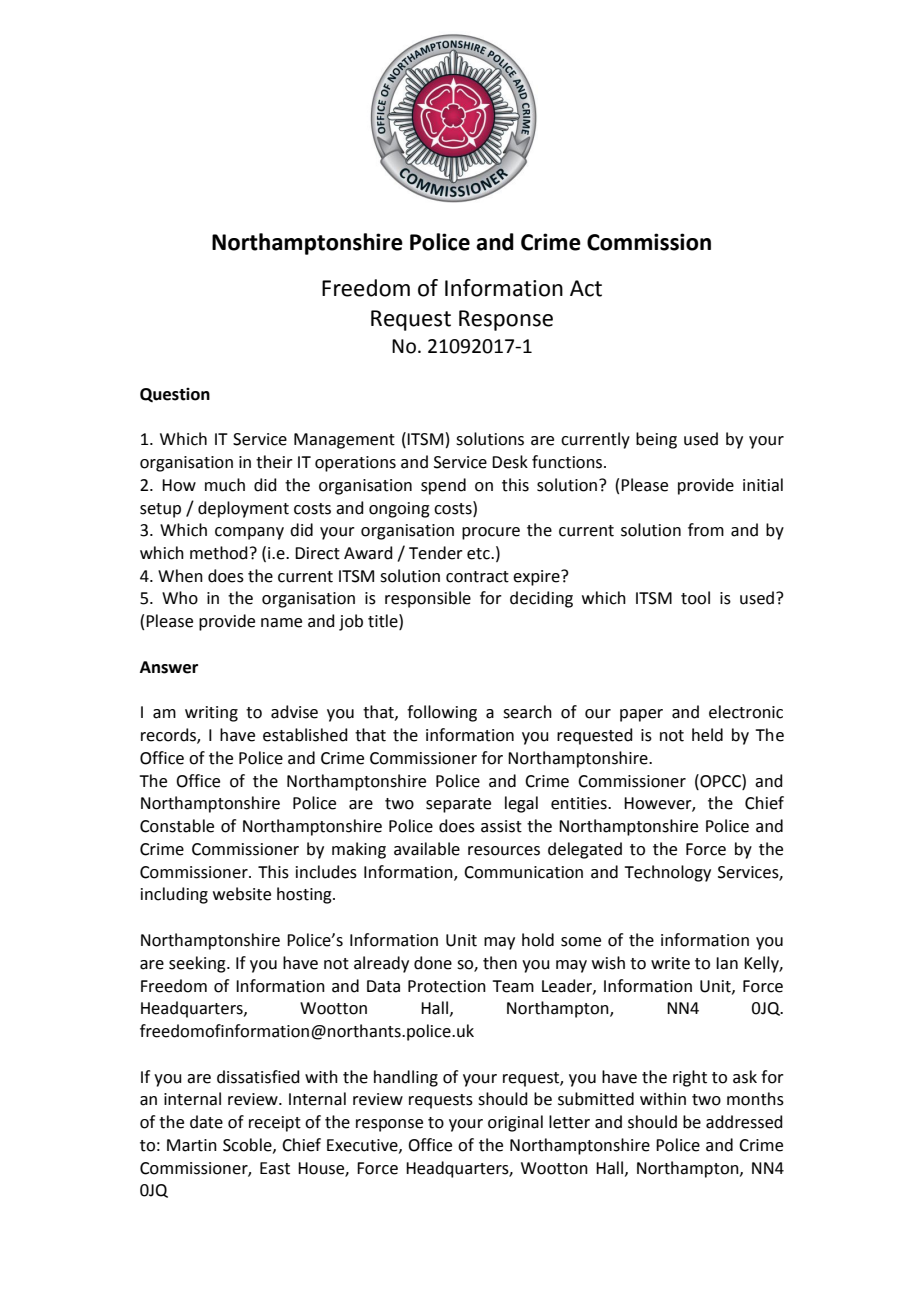 The image size is (924, 1308). I want to click on held, so click(707, 735).
